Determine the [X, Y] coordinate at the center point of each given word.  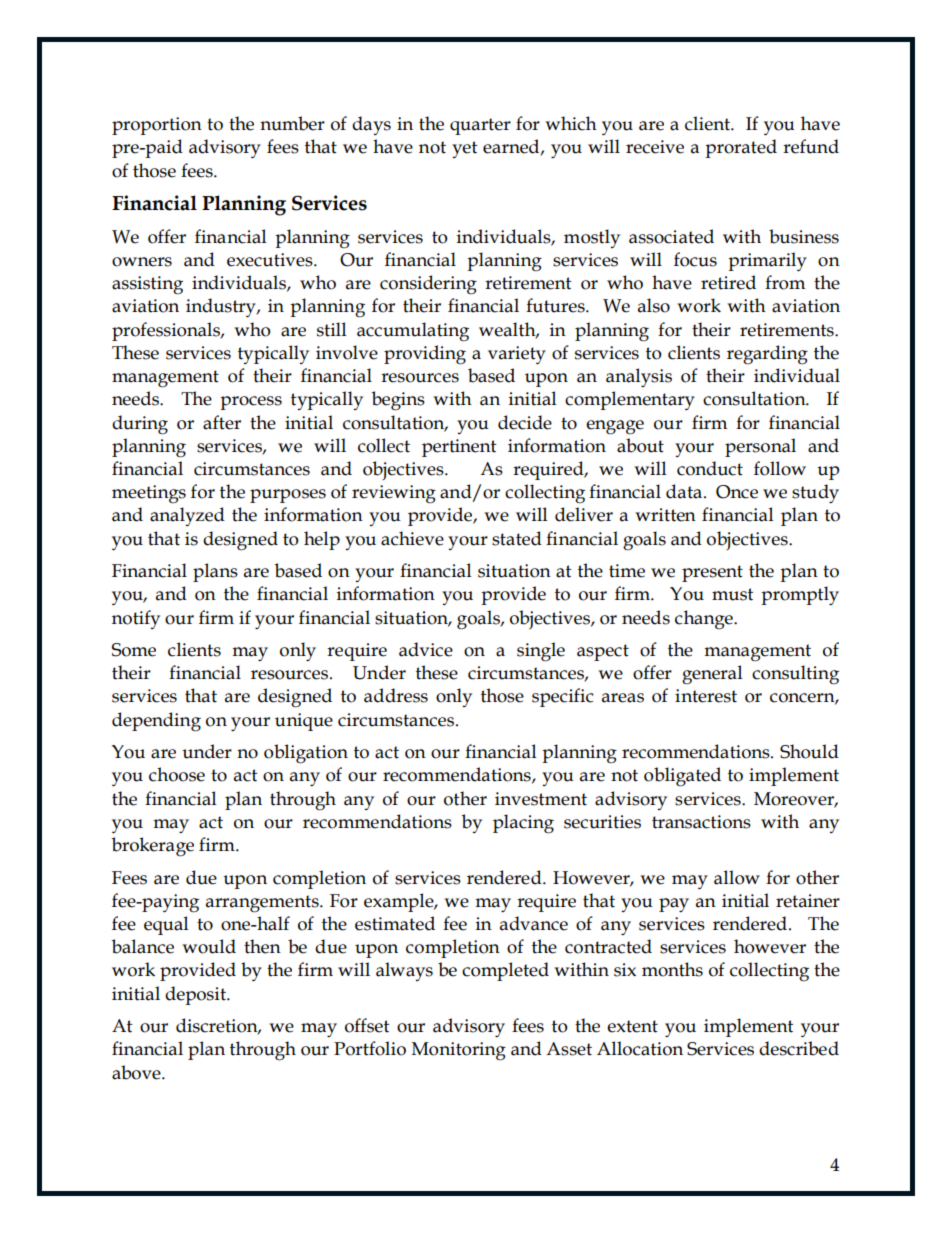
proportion [157, 126]
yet [464, 149]
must [732, 594]
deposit [196, 995]
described [799, 1048]
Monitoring [459, 1051]
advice [426, 649]
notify [136, 619]
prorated [741, 148]
